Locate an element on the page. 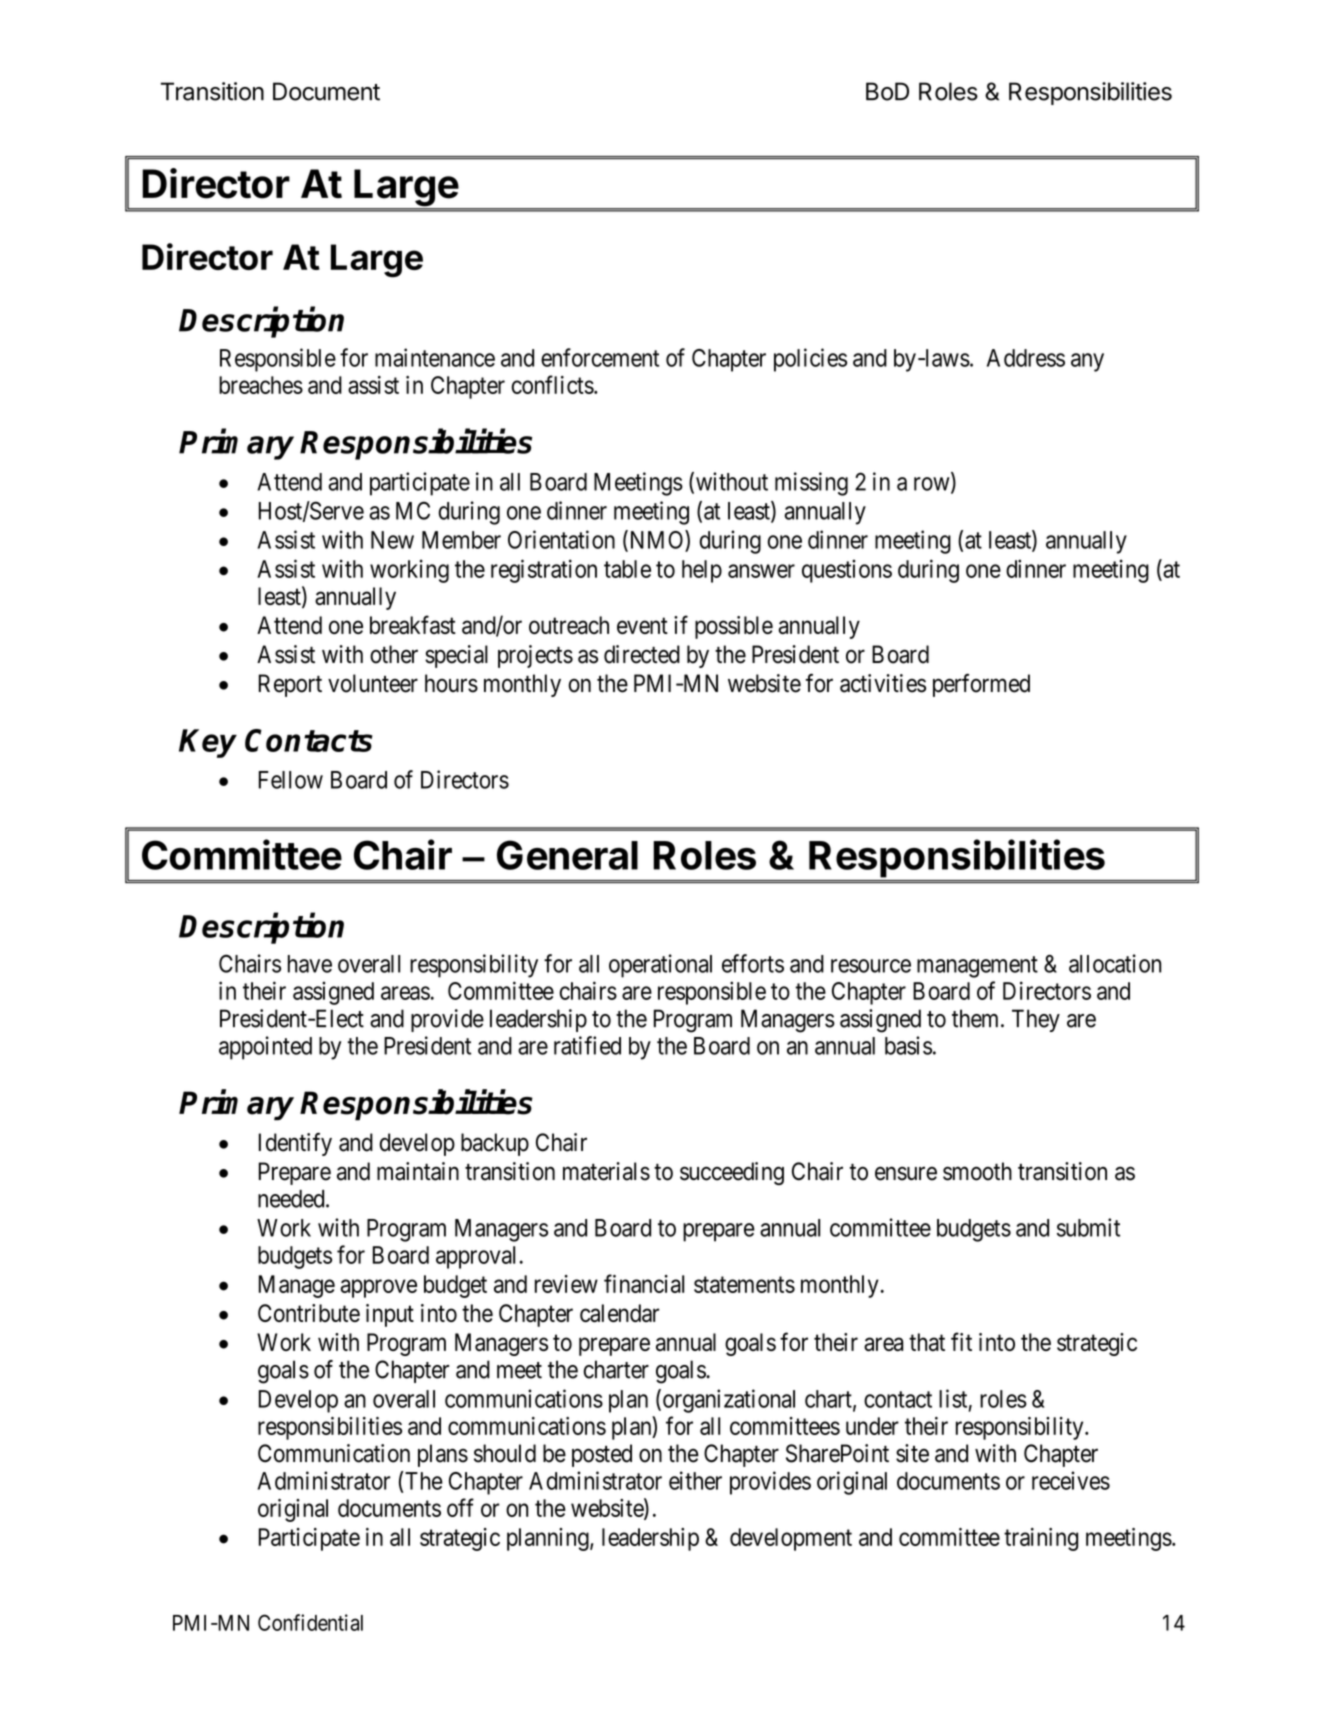 Image resolution: width=1324 pixels, height=1713 pixels. operational is located at coordinates (660, 966).
